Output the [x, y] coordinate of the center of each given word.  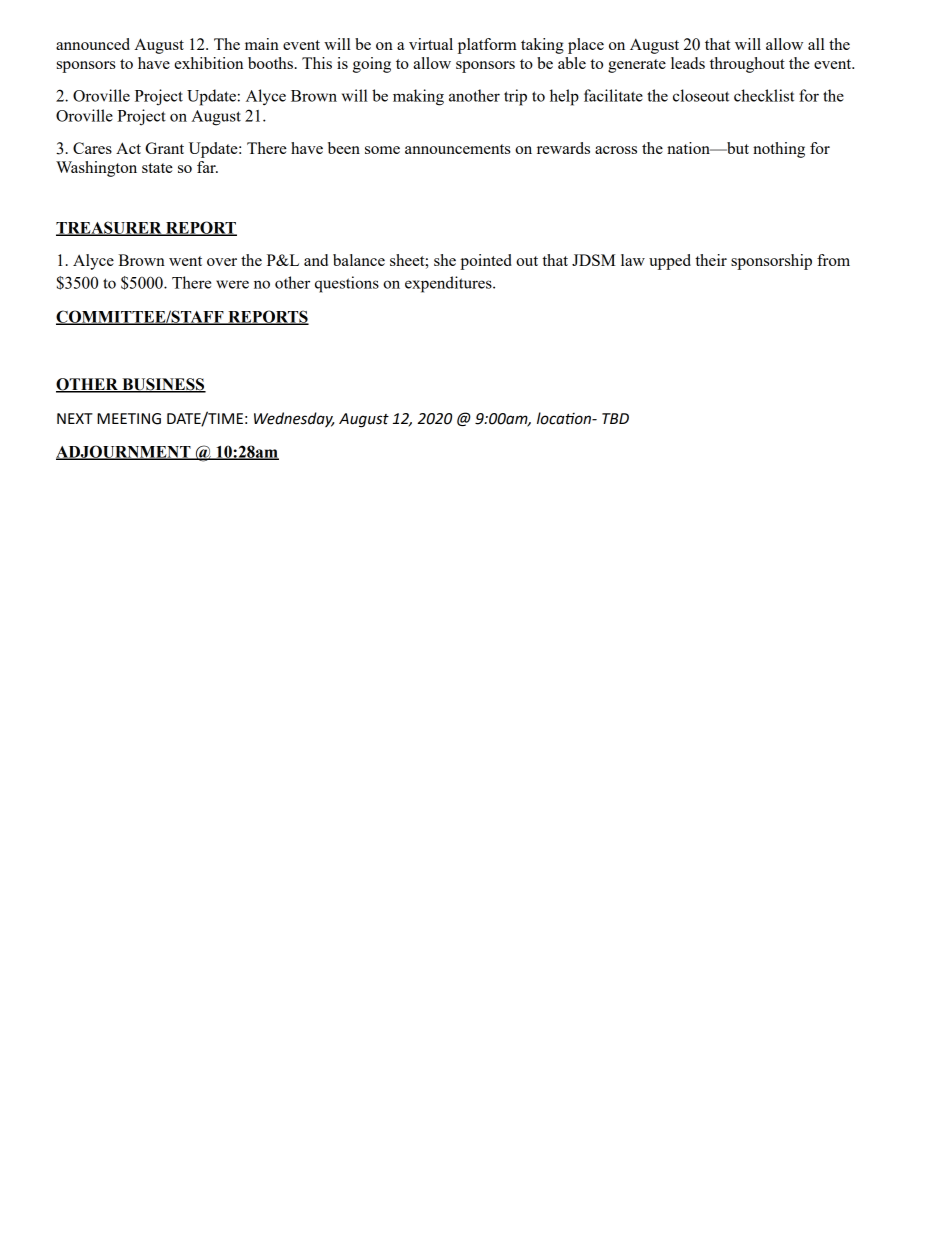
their [711, 260]
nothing [779, 150]
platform [487, 46]
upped [670, 262]
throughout [747, 65]
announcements [458, 149]
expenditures [449, 284]
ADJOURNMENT [124, 452]
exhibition [208, 63]
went [185, 261]
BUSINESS [163, 385]
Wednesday [294, 419]
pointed [486, 262]
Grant [164, 148]
